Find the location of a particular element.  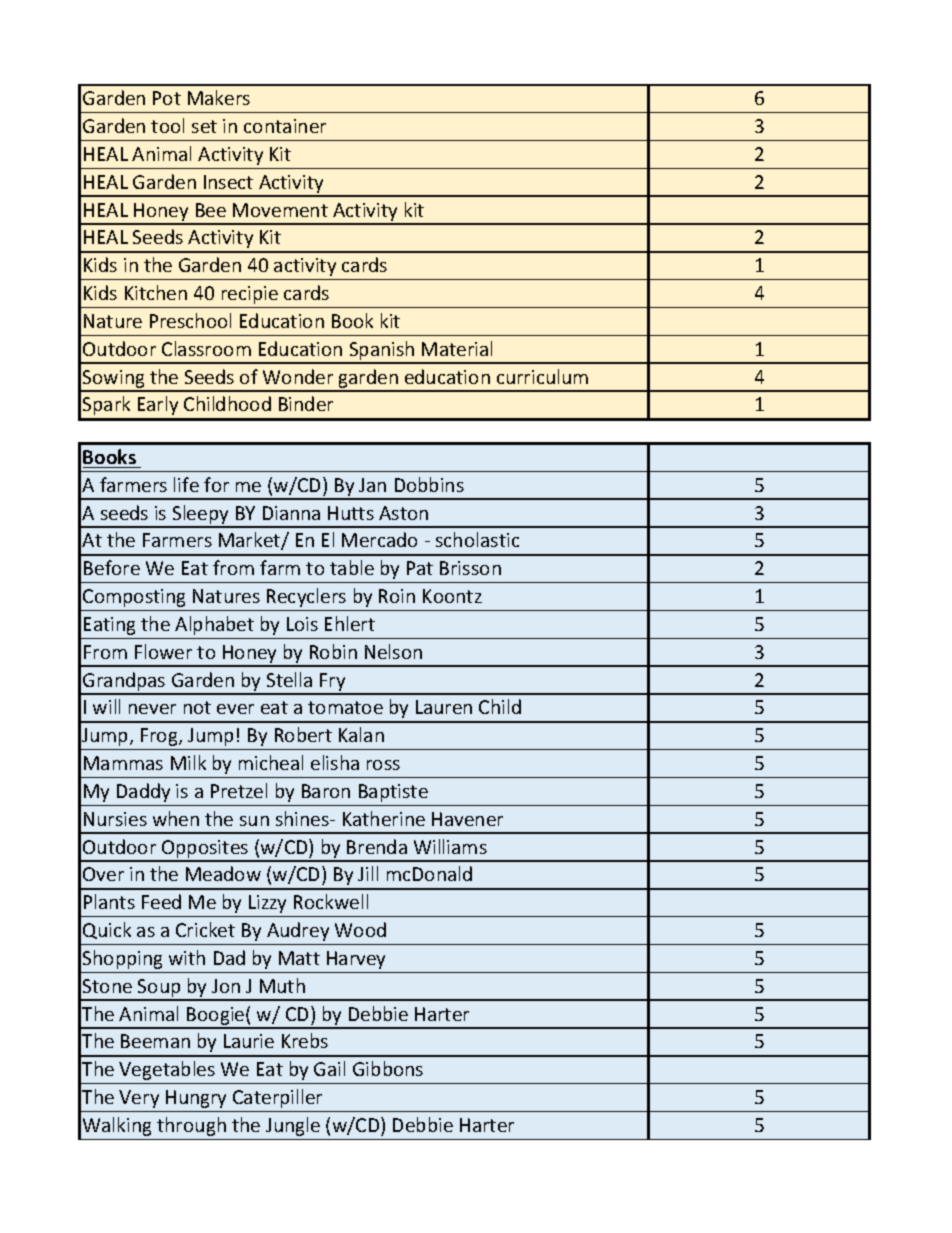

Koontz is located at coordinates (452, 596).
